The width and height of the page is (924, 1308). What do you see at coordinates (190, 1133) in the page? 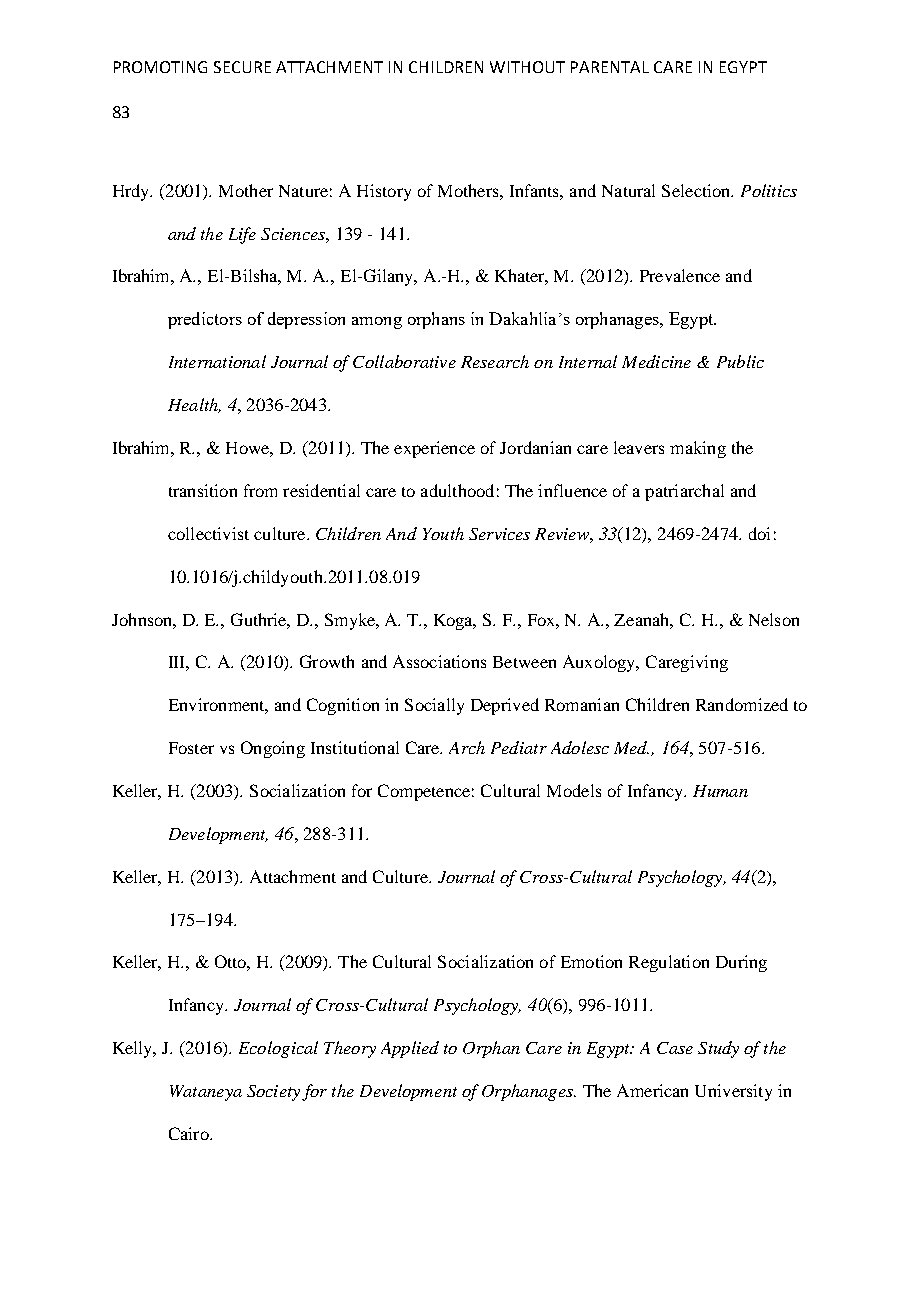
I see `Cairo` at bounding box center [190, 1133].
